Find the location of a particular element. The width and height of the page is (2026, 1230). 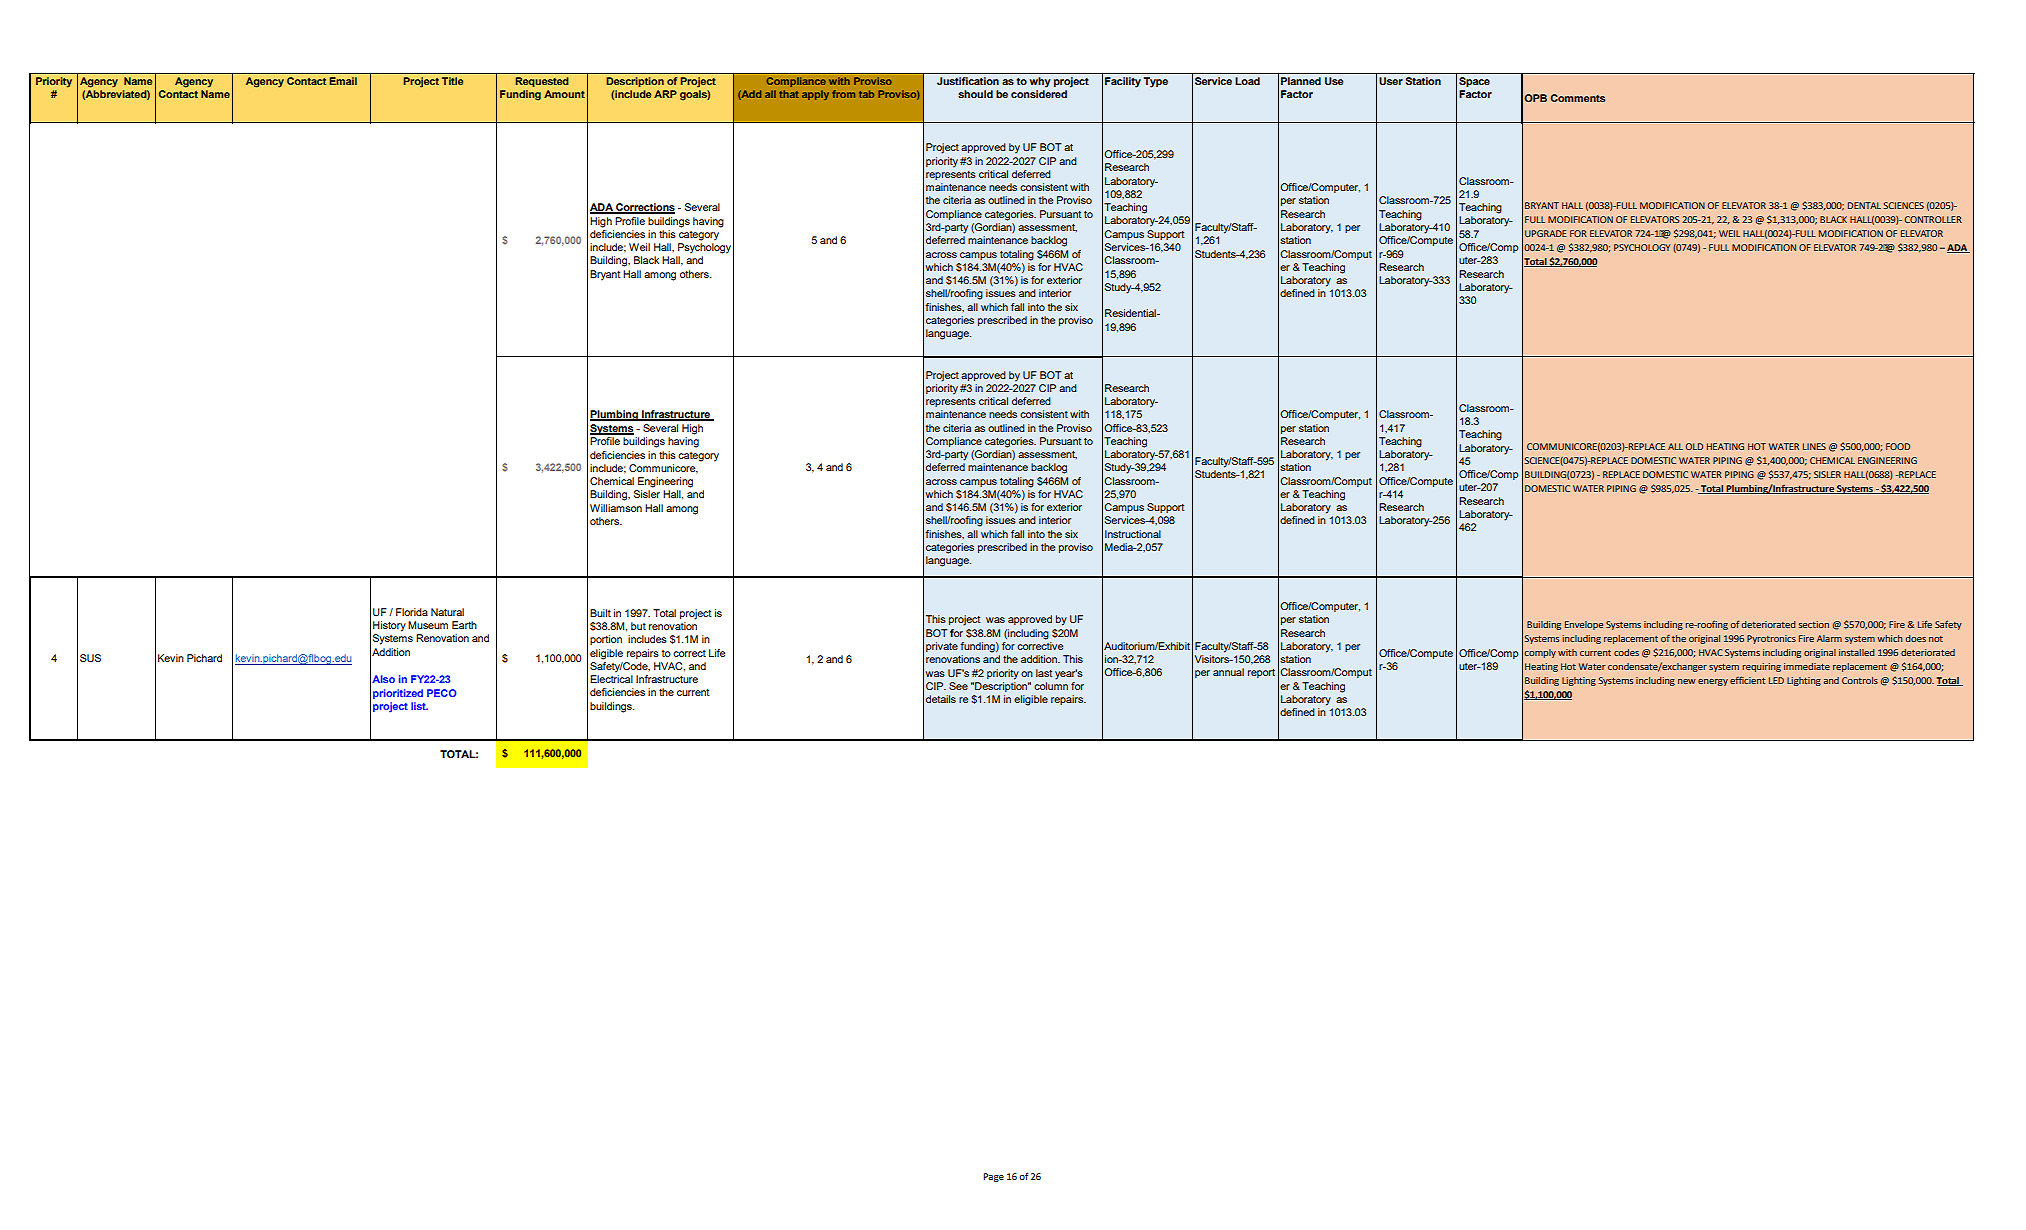

energy is located at coordinates (1713, 682).
